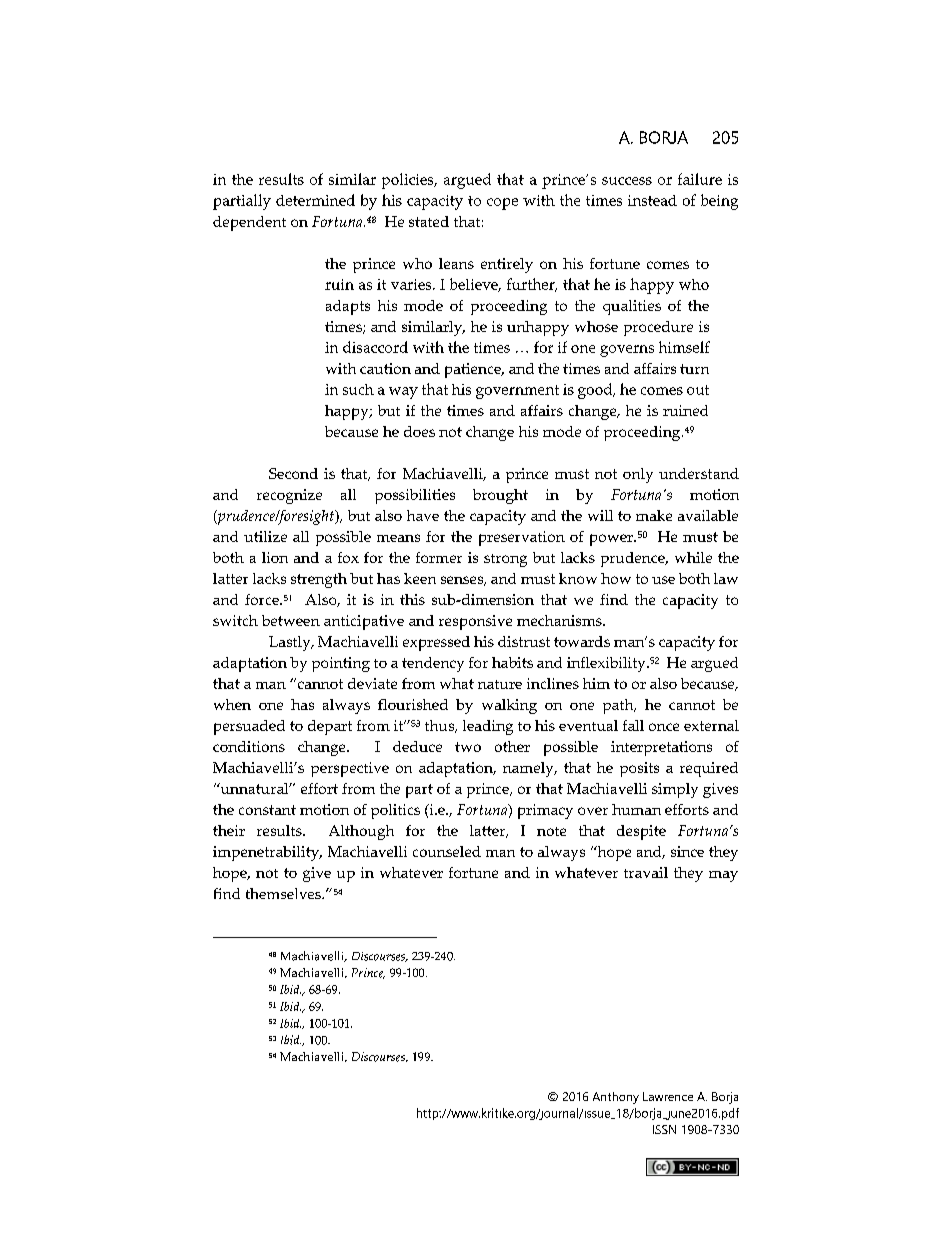 The height and width of the screenshot is (1233, 952). What do you see at coordinates (502, 204) in the screenshot?
I see `cope` at bounding box center [502, 204].
